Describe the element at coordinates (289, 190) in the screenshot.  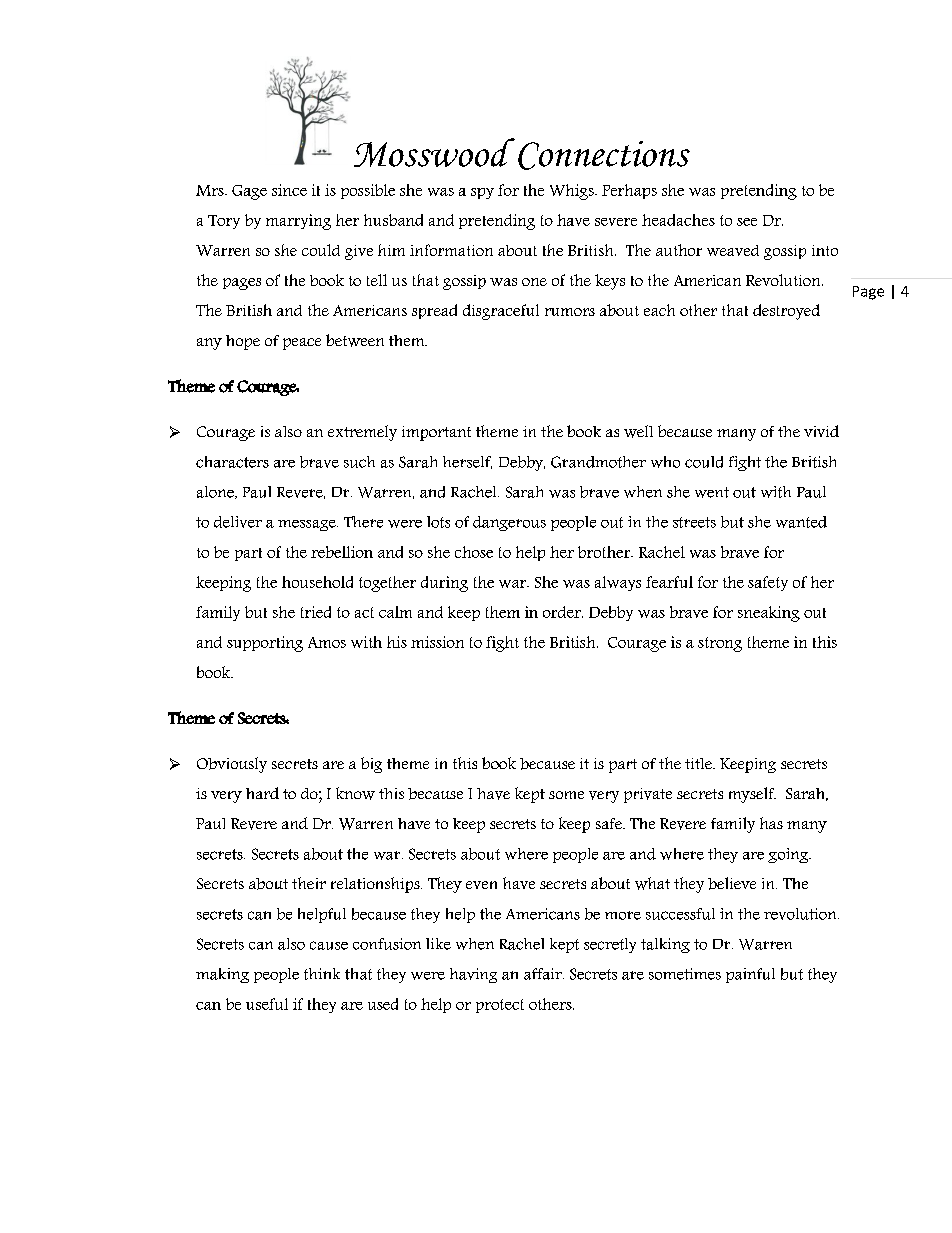
I see `since` at that location.
